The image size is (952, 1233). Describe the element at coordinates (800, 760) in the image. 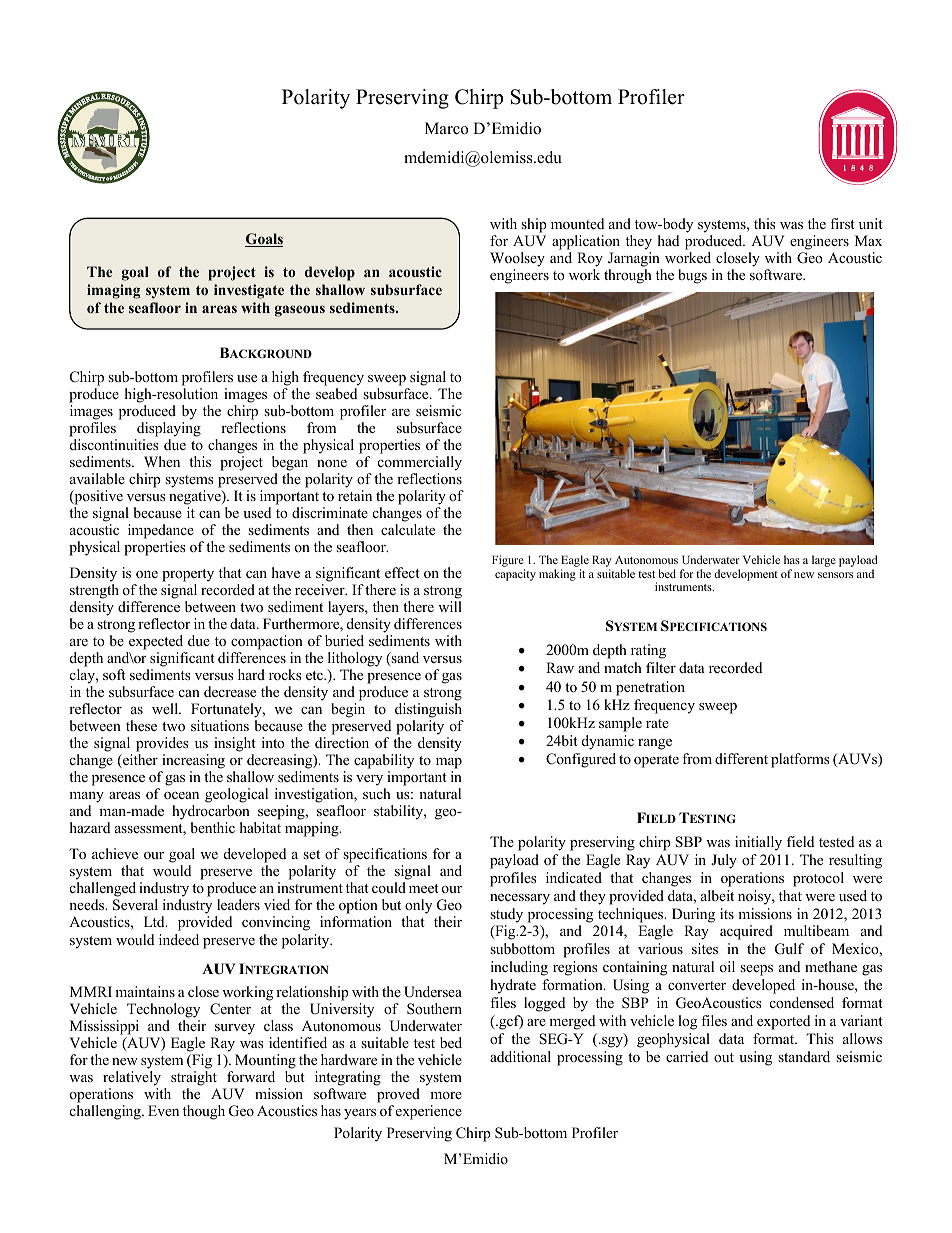

I see `platforms` at that location.
